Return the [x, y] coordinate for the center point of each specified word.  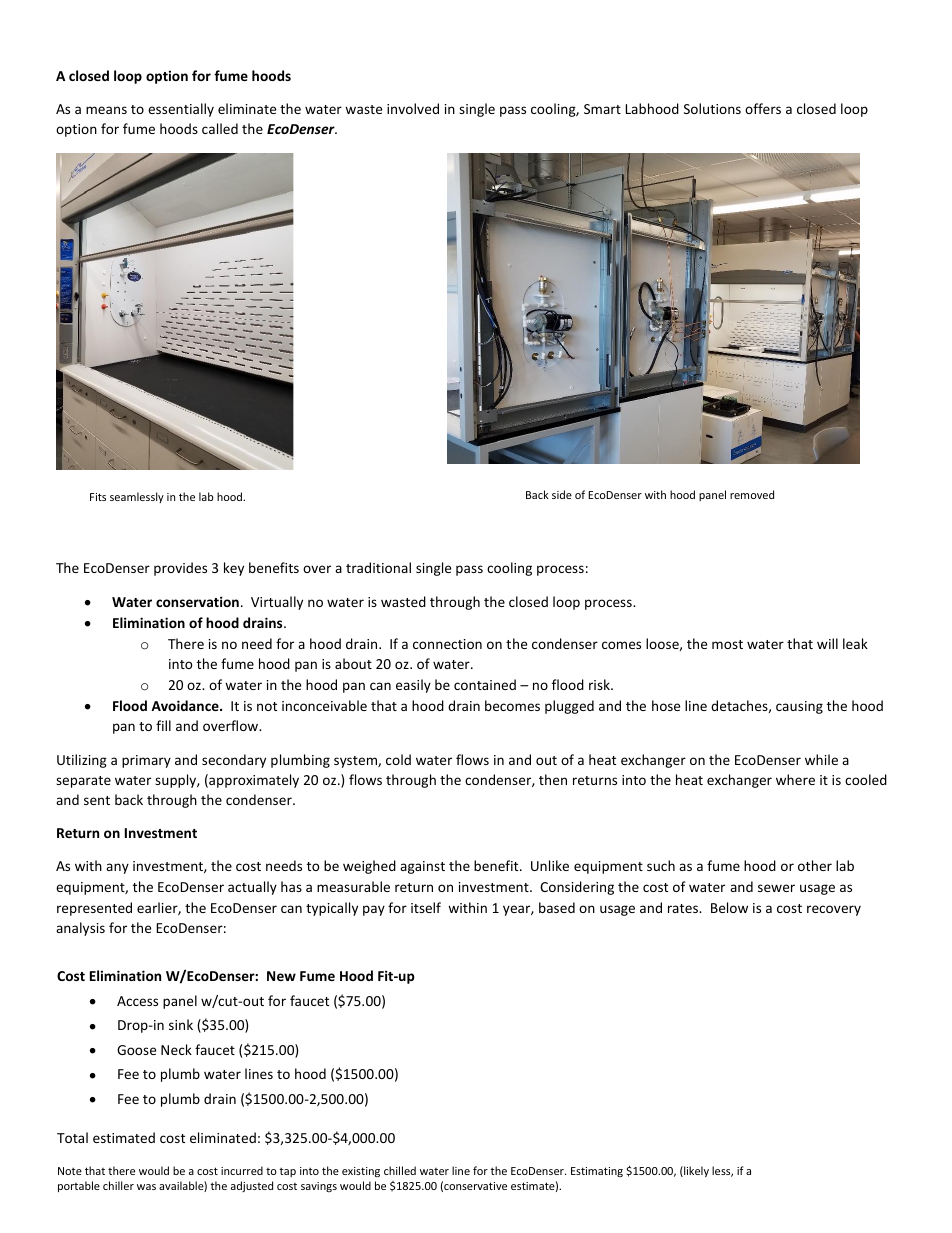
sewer [776, 888]
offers [763, 108]
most [727, 644]
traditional [378, 567]
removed [752, 494]
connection [447, 644]
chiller [118, 1185]
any [117, 868]
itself [426, 907]
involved [413, 108]
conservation [197, 601]
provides [180, 569]
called [220, 128]
